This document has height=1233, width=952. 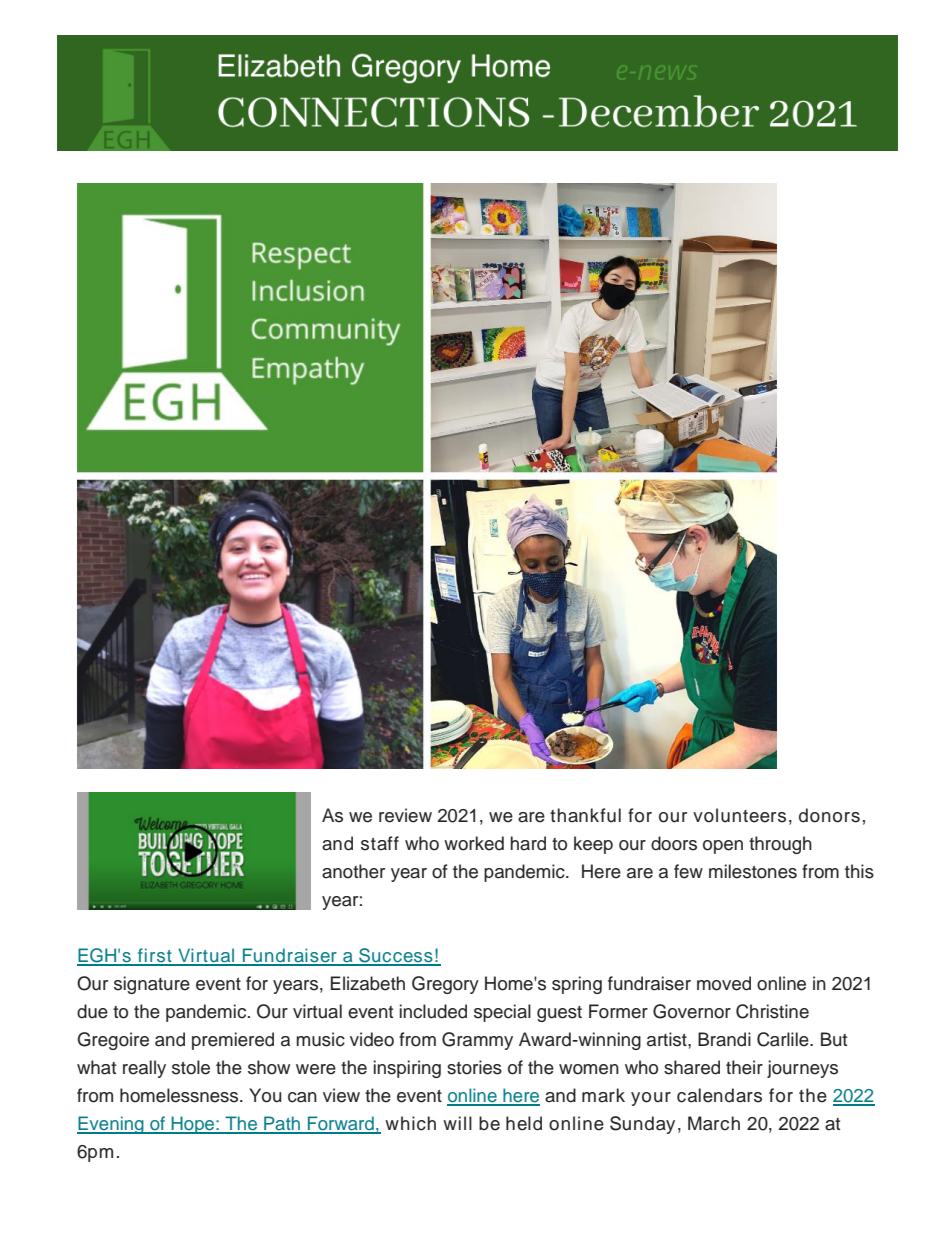 What do you see at coordinates (457, 1123) in the document?
I see `will` at bounding box center [457, 1123].
